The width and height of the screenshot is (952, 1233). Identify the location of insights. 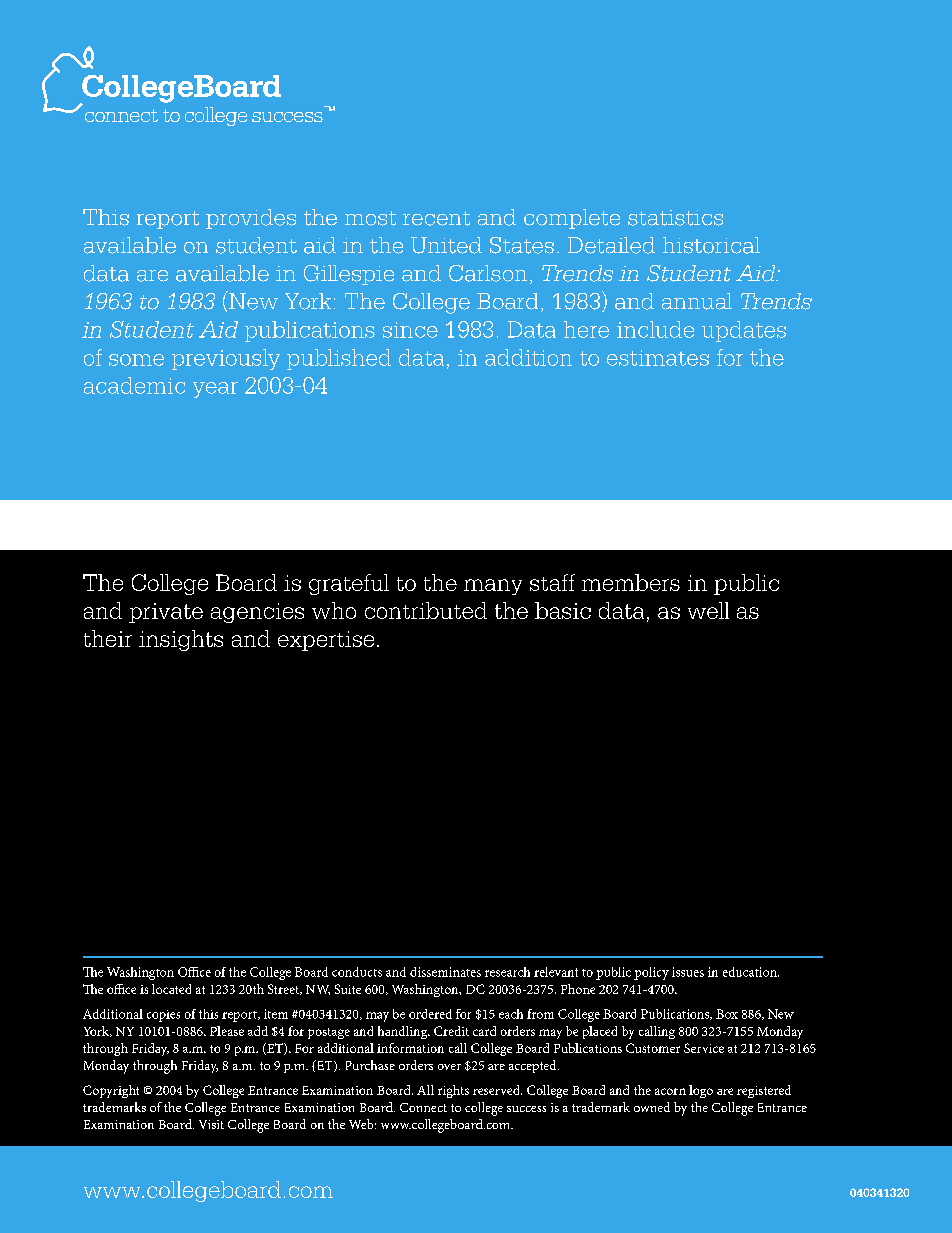
(181, 640).
